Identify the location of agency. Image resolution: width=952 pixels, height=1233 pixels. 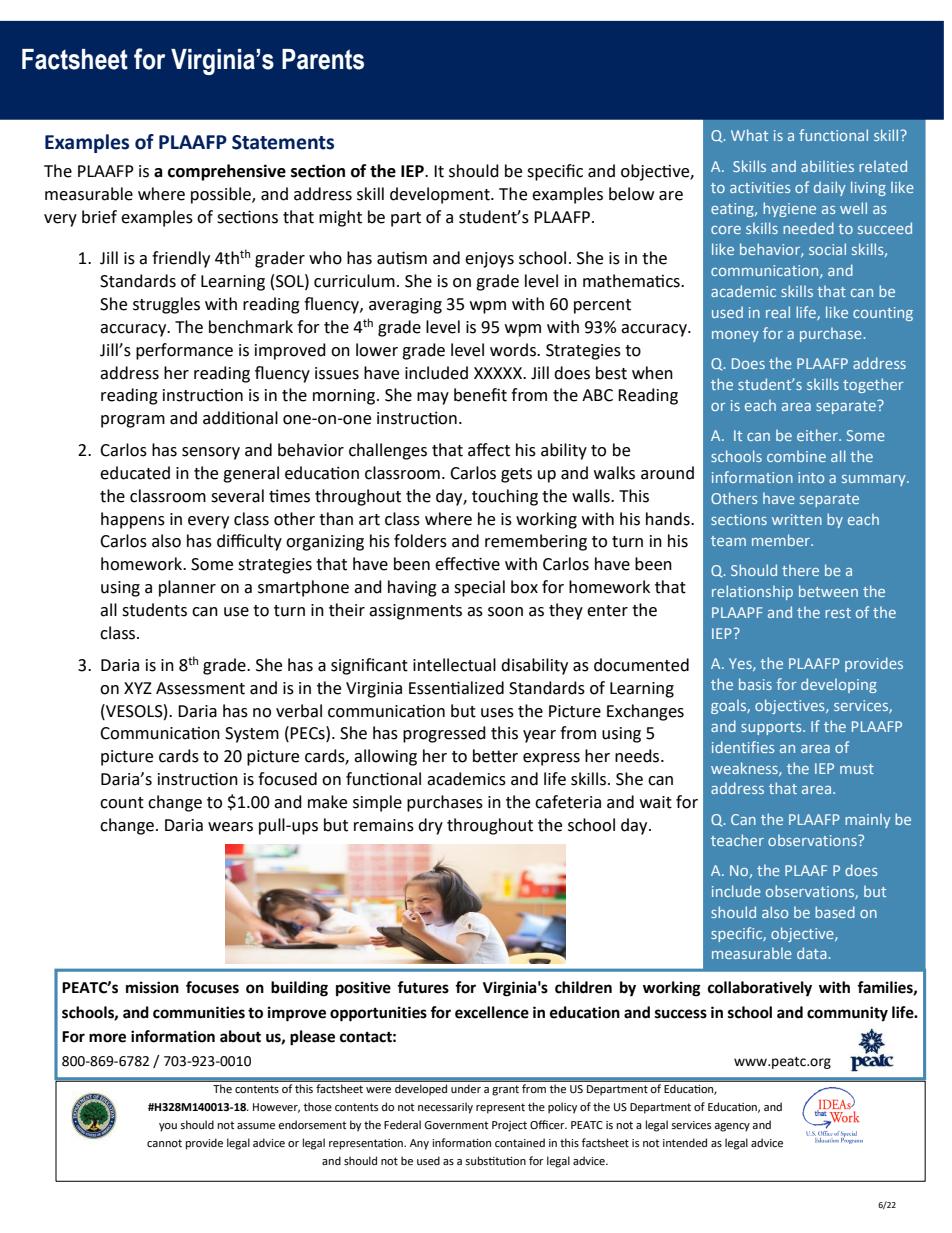
(732, 1127).
